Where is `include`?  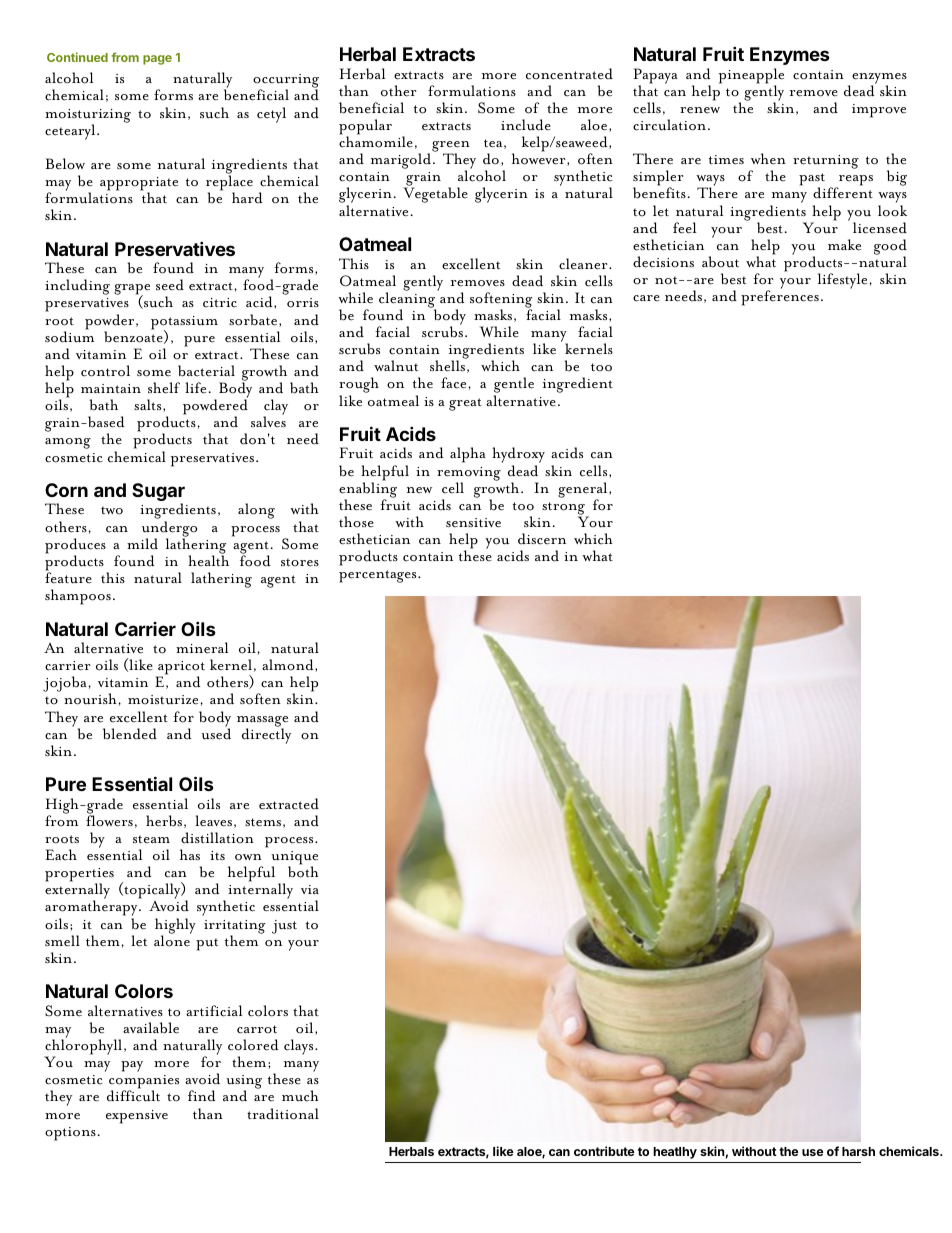
include is located at coordinates (526, 125).
